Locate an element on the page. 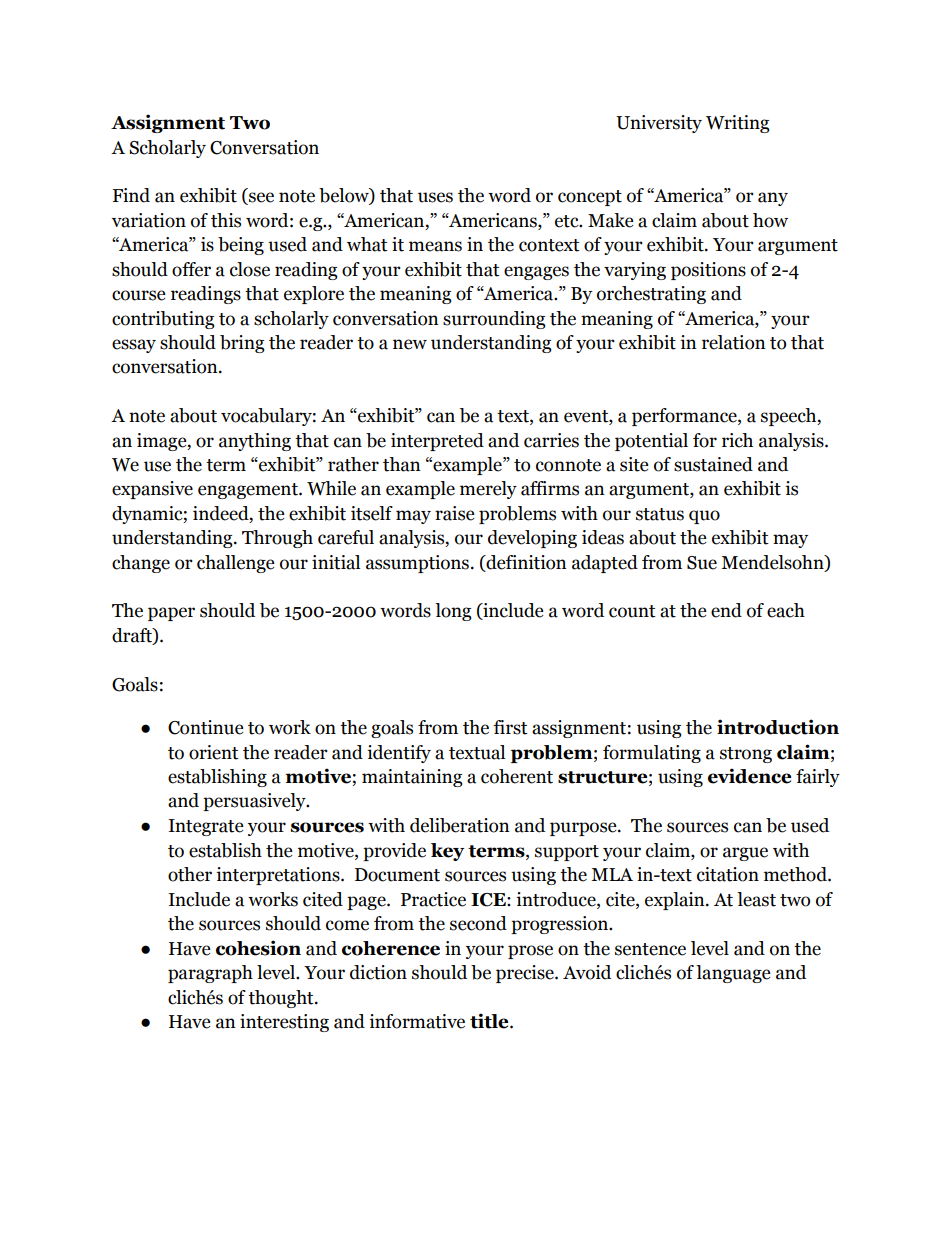  see is located at coordinates (260, 198).
